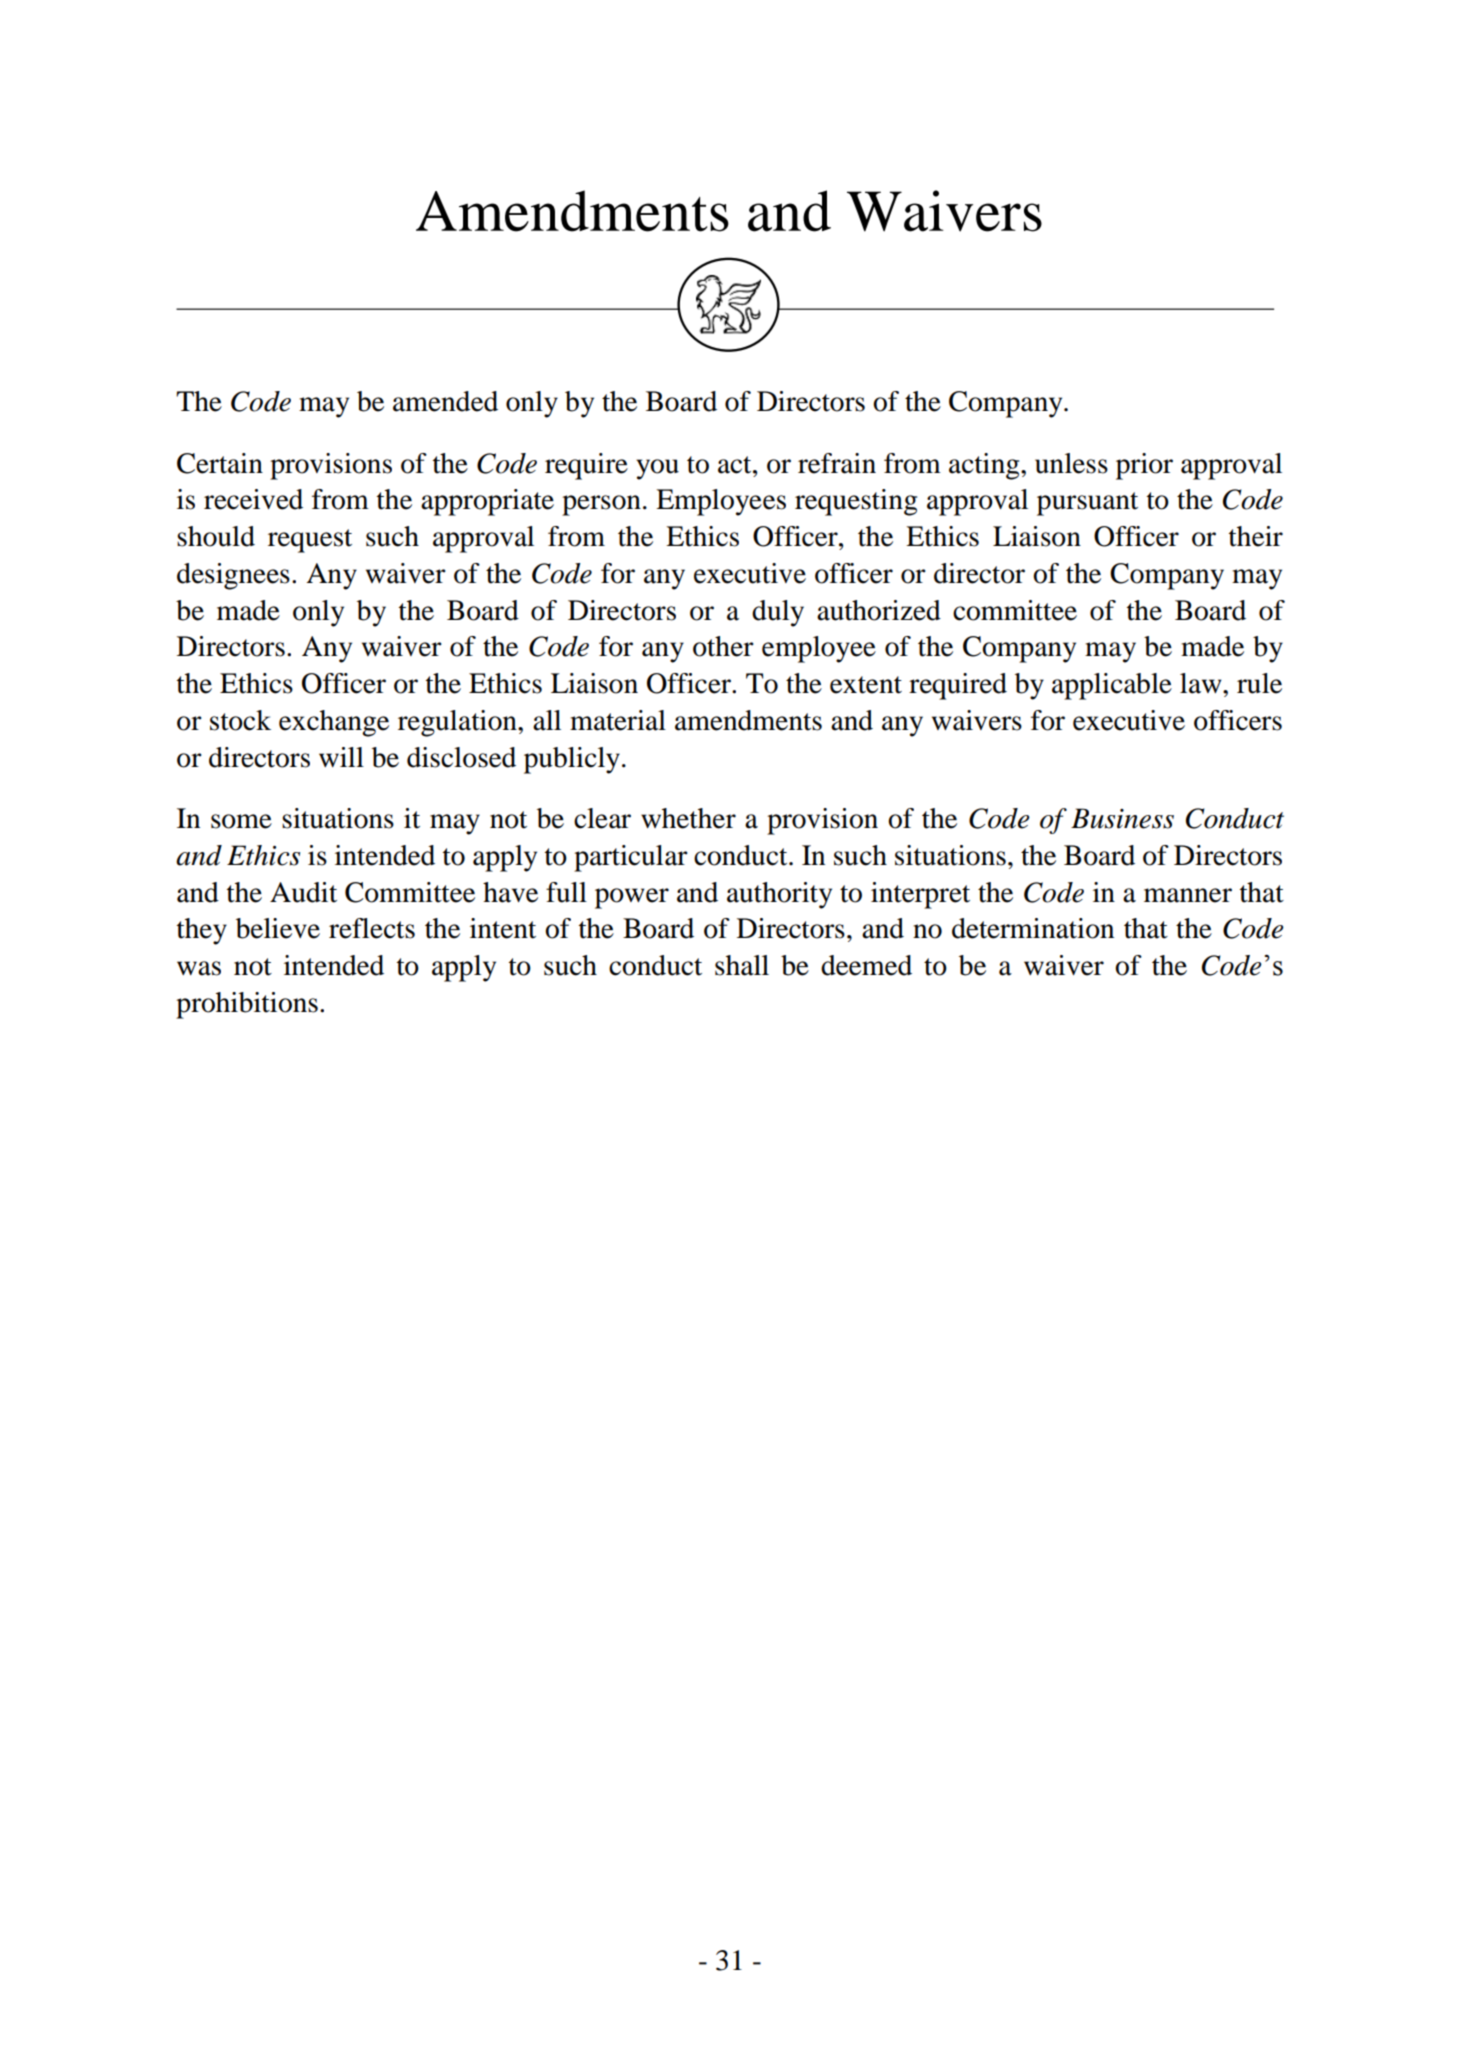 The image size is (1460, 2064). I want to click on exchange, so click(334, 723).
